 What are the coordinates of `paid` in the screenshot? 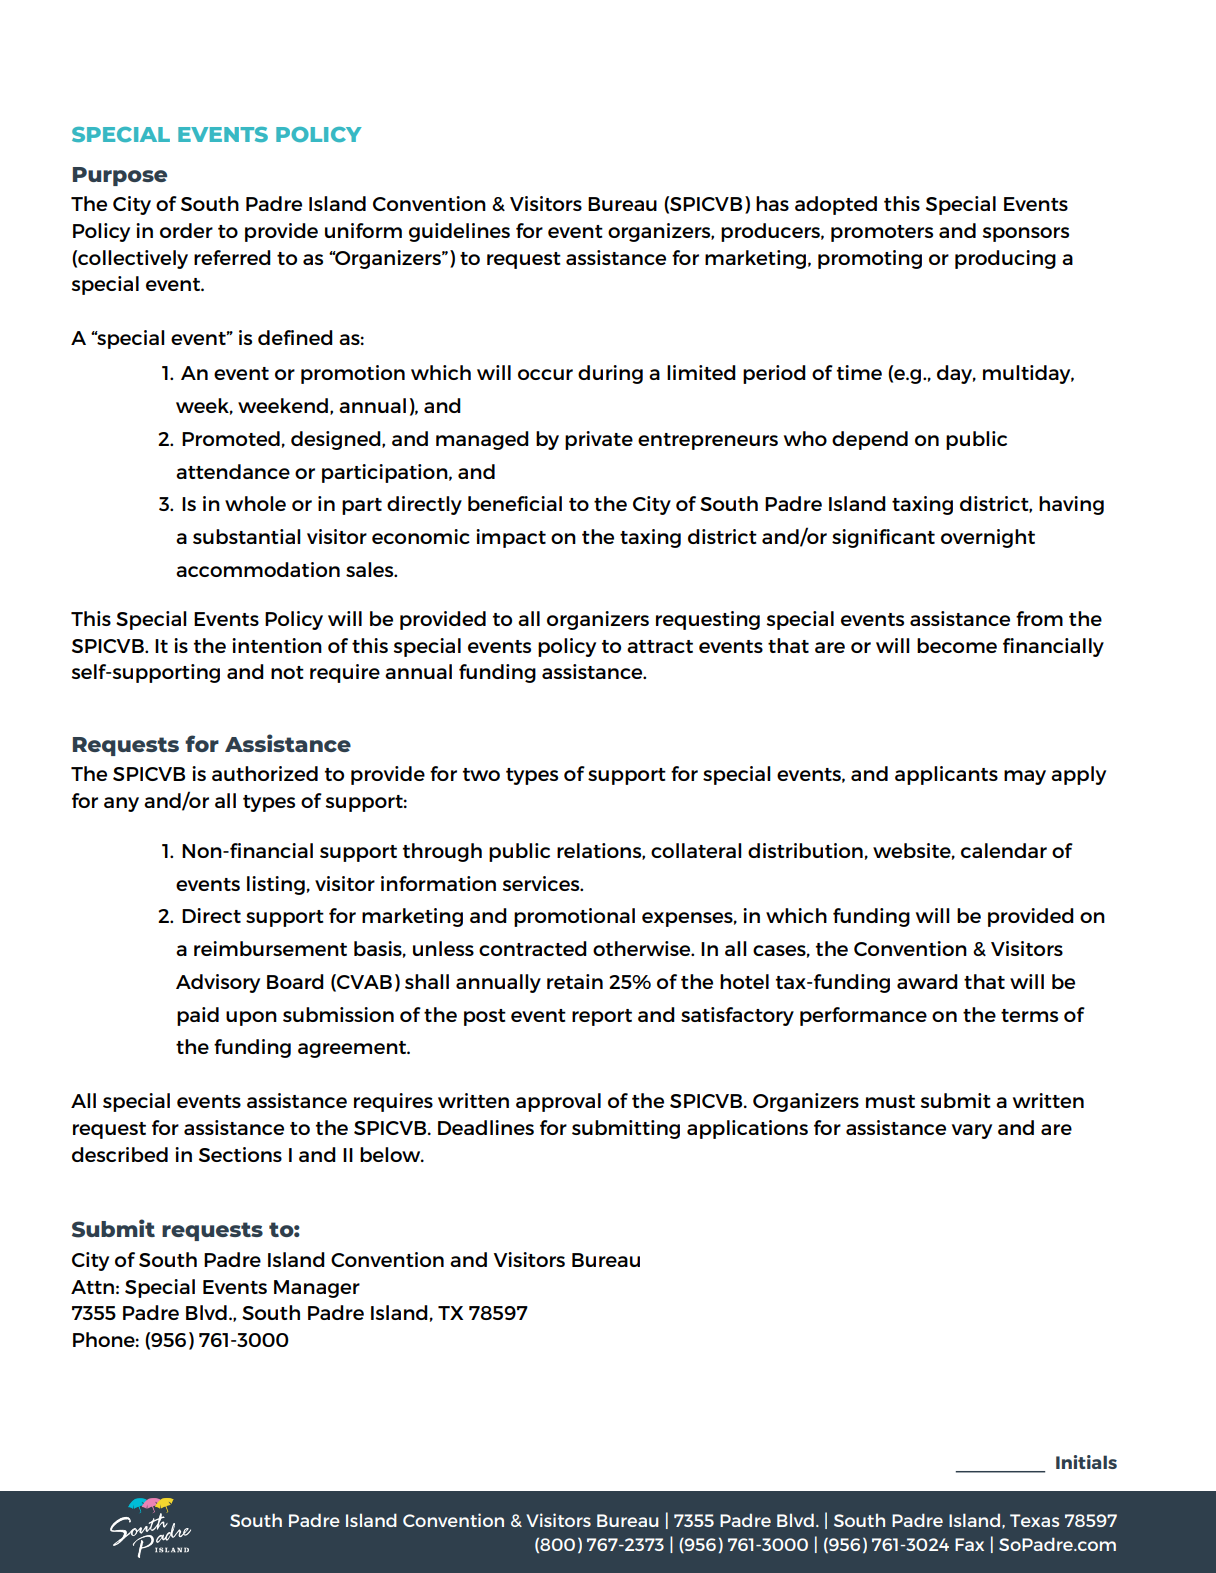 It's located at (198, 1016).
